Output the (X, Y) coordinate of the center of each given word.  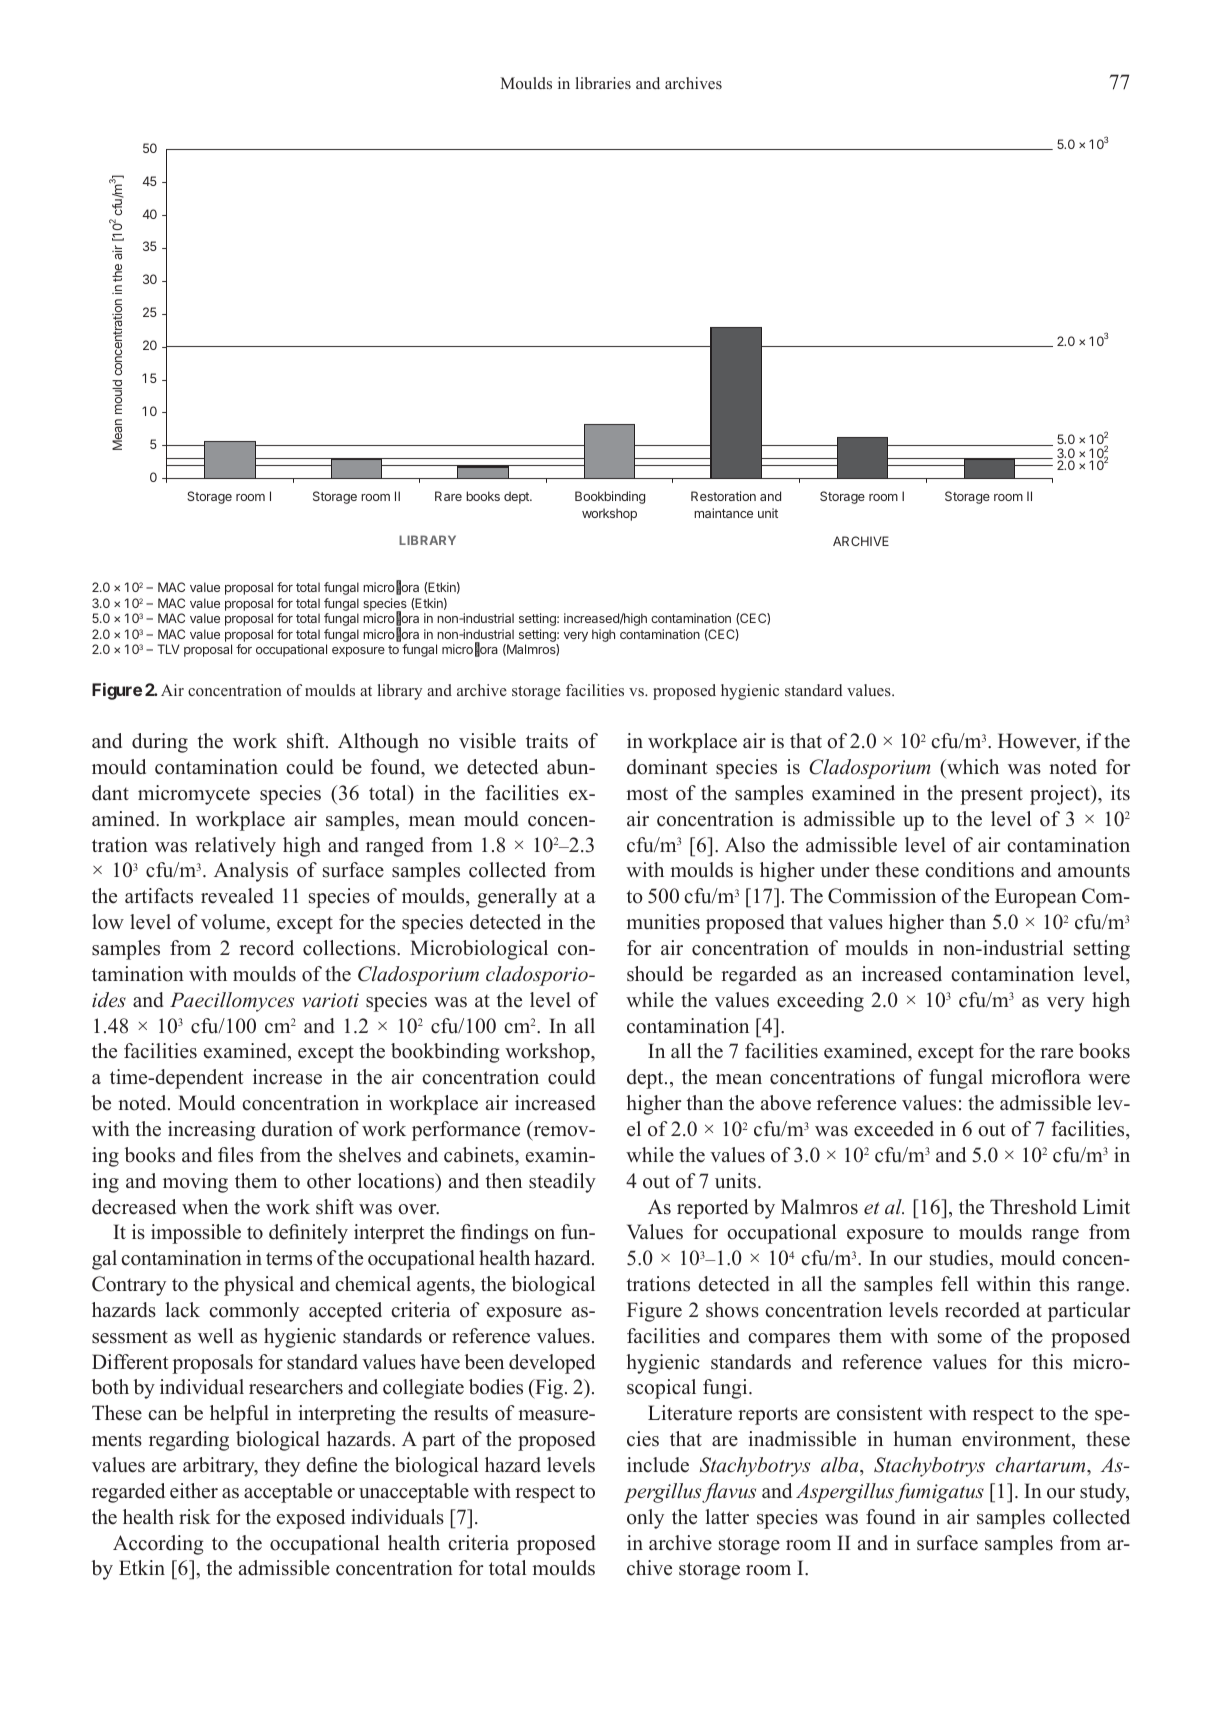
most (647, 794)
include (658, 1465)
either (194, 1491)
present (991, 796)
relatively (235, 847)
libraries (603, 83)
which (972, 767)
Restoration (723, 496)
